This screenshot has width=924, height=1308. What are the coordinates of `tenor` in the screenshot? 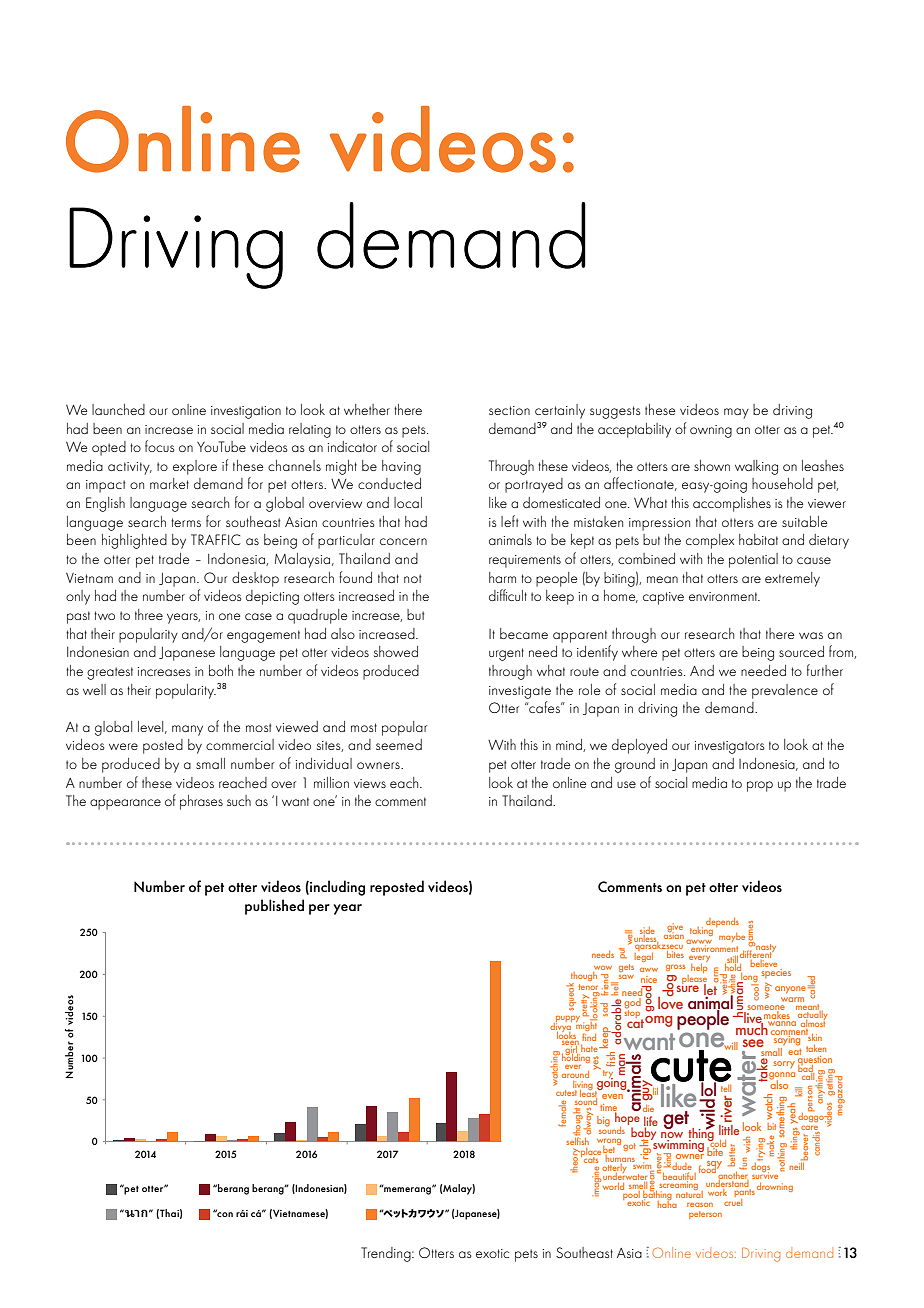 It's located at (588, 987).
